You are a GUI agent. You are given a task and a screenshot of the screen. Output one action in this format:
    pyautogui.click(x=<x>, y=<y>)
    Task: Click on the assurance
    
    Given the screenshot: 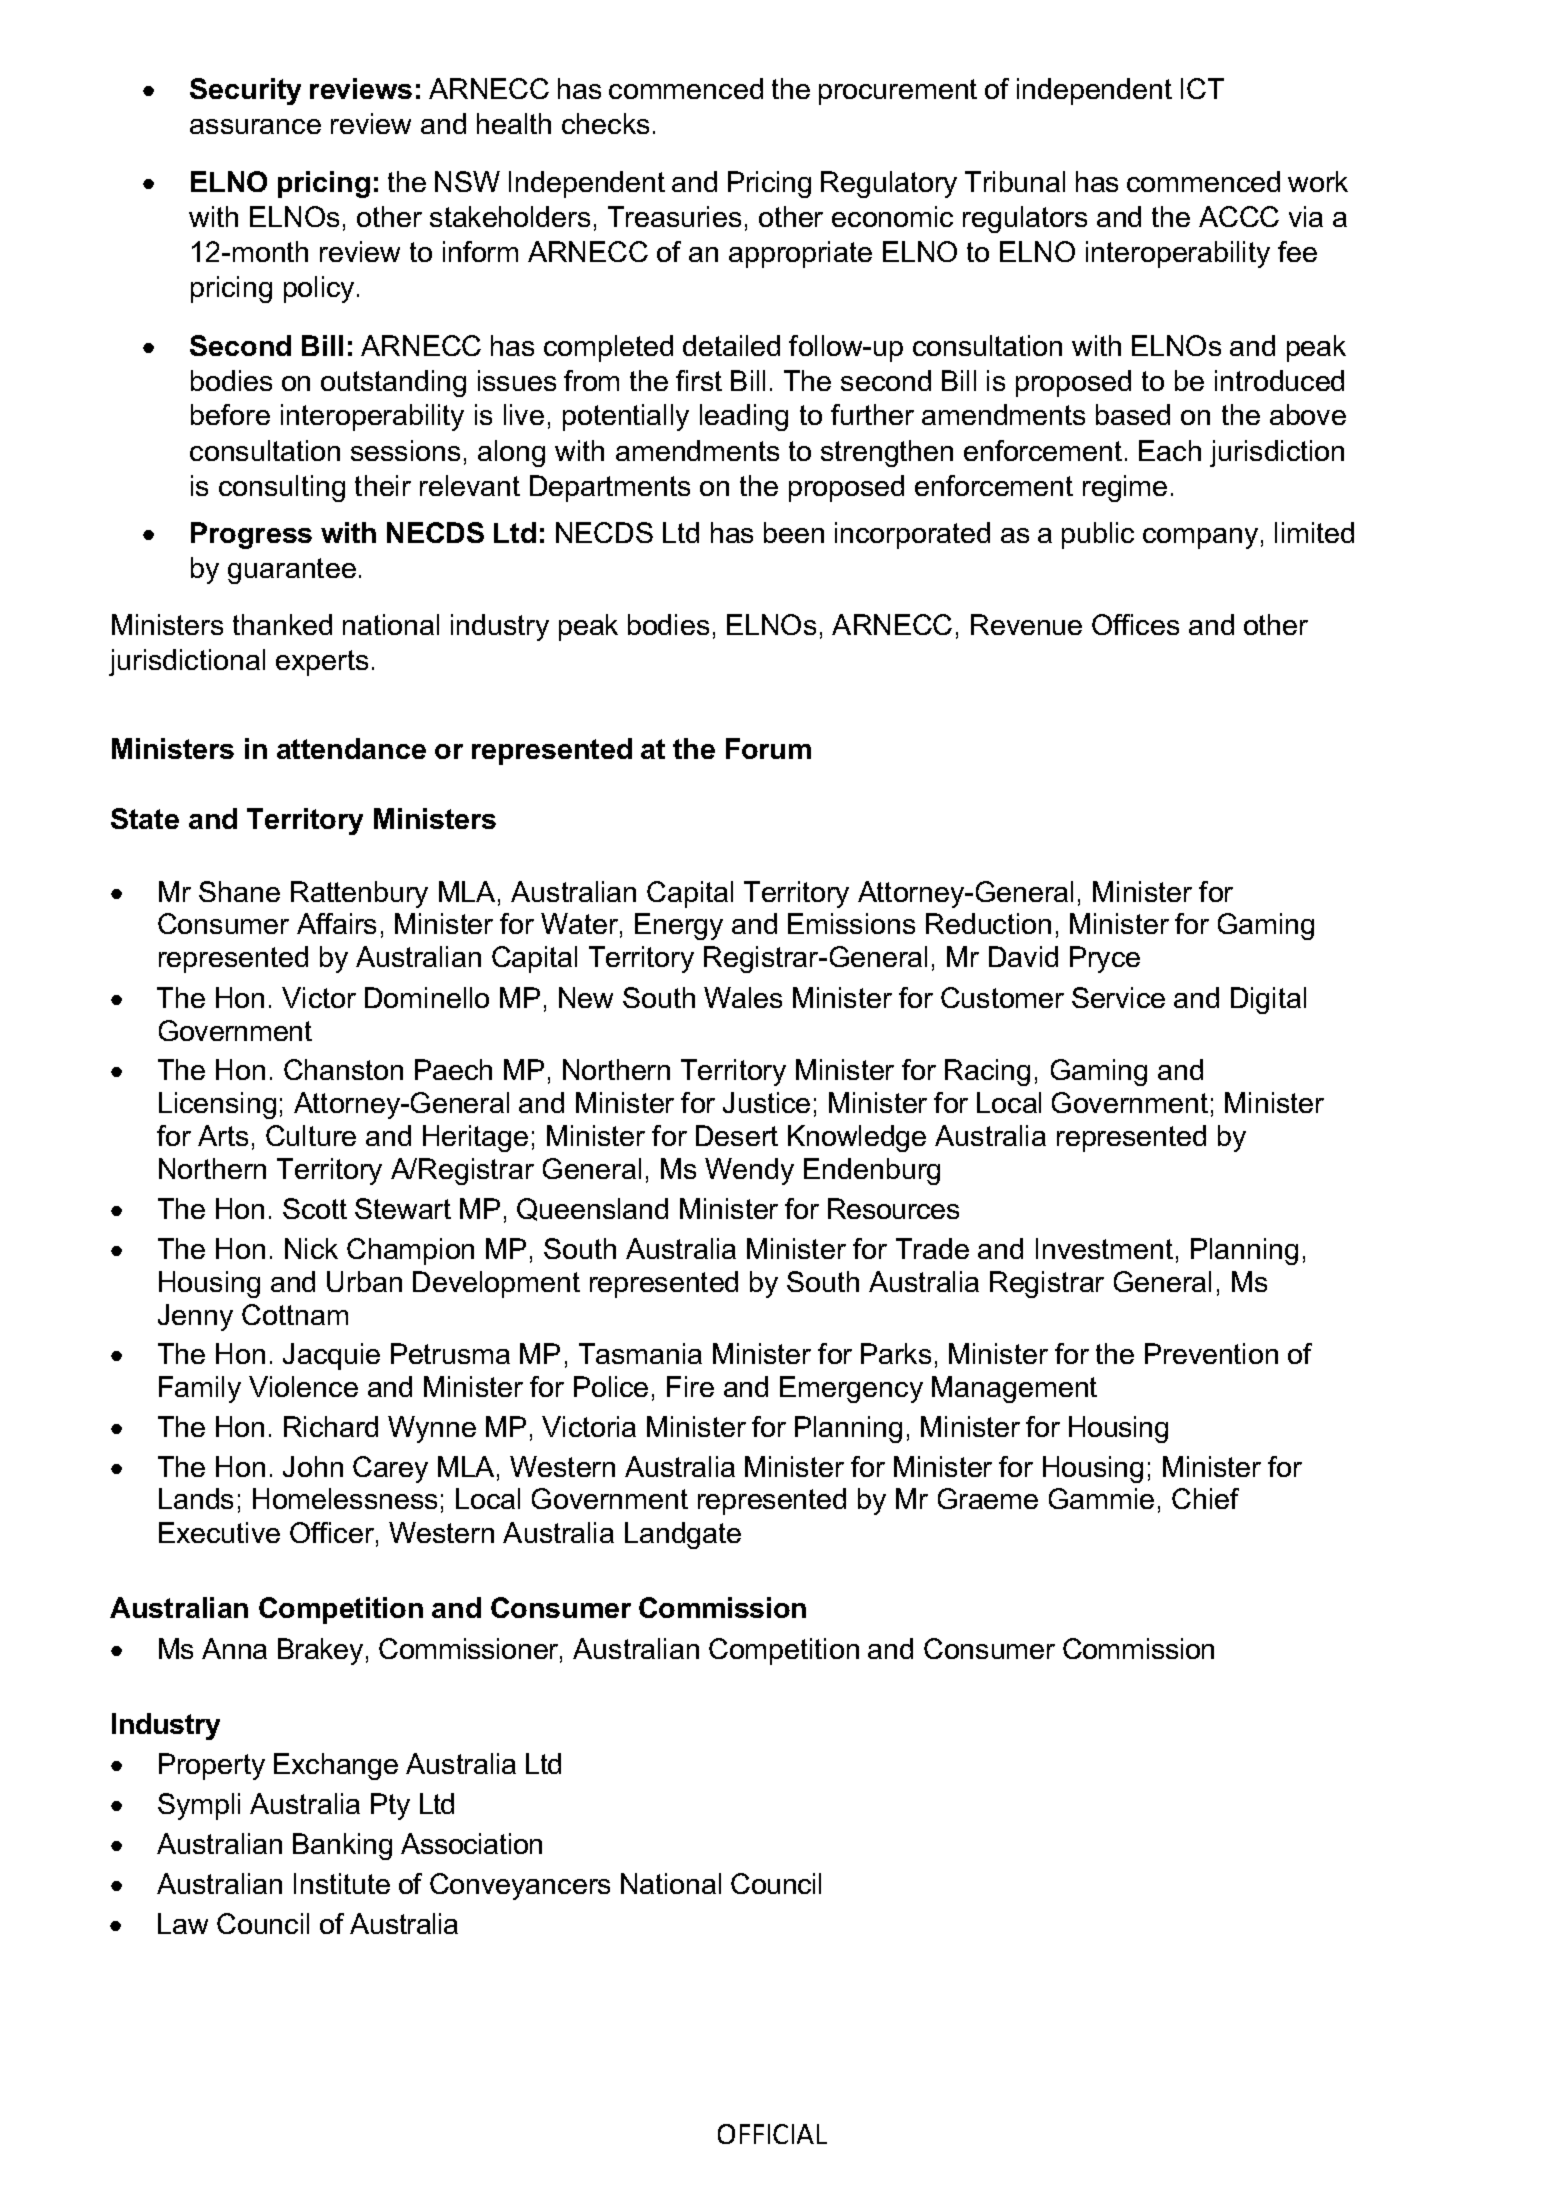 What is the action you would take?
    pyautogui.click(x=255, y=126)
